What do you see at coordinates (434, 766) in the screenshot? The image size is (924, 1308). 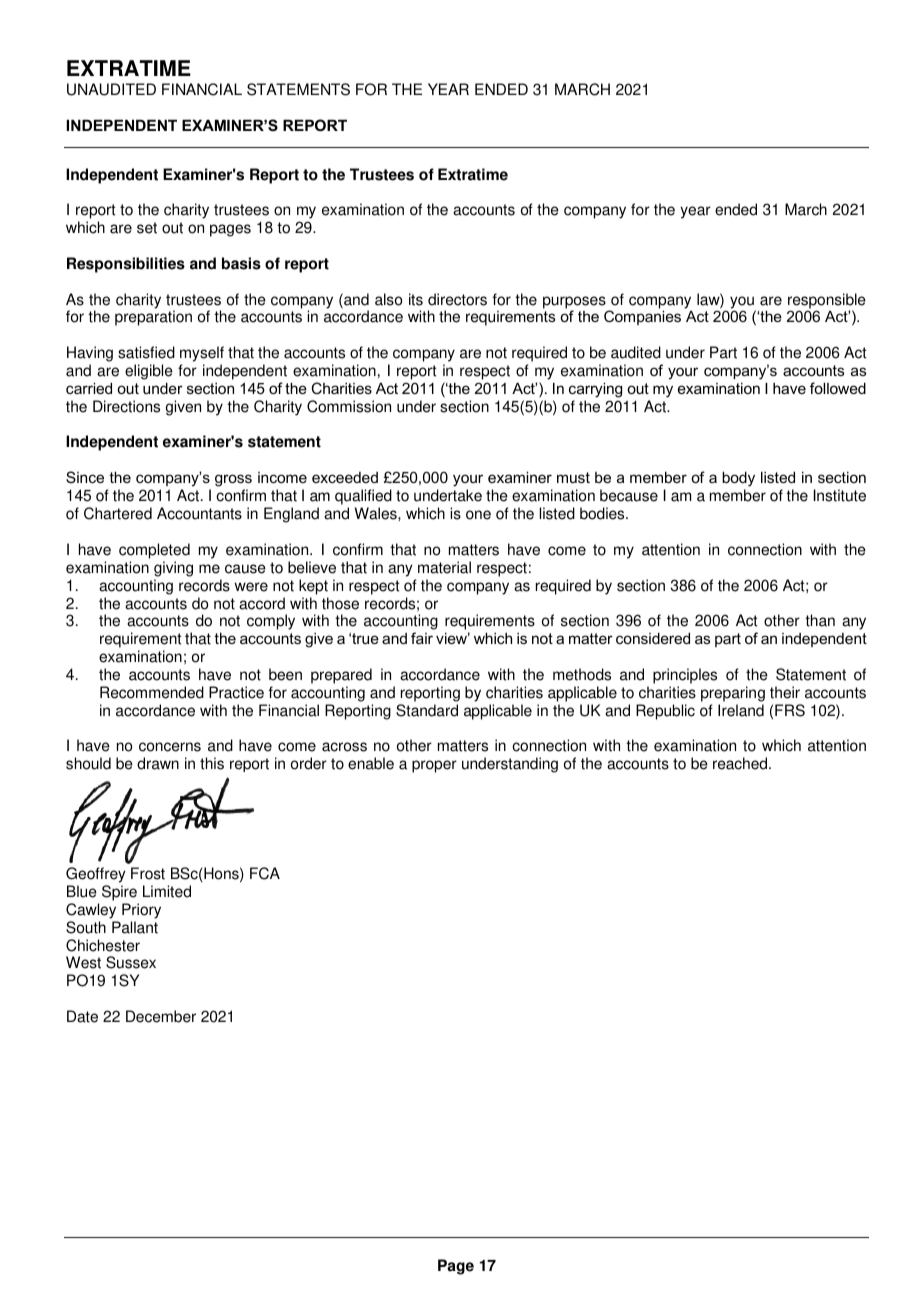 I see `proper` at bounding box center [434, 766].
